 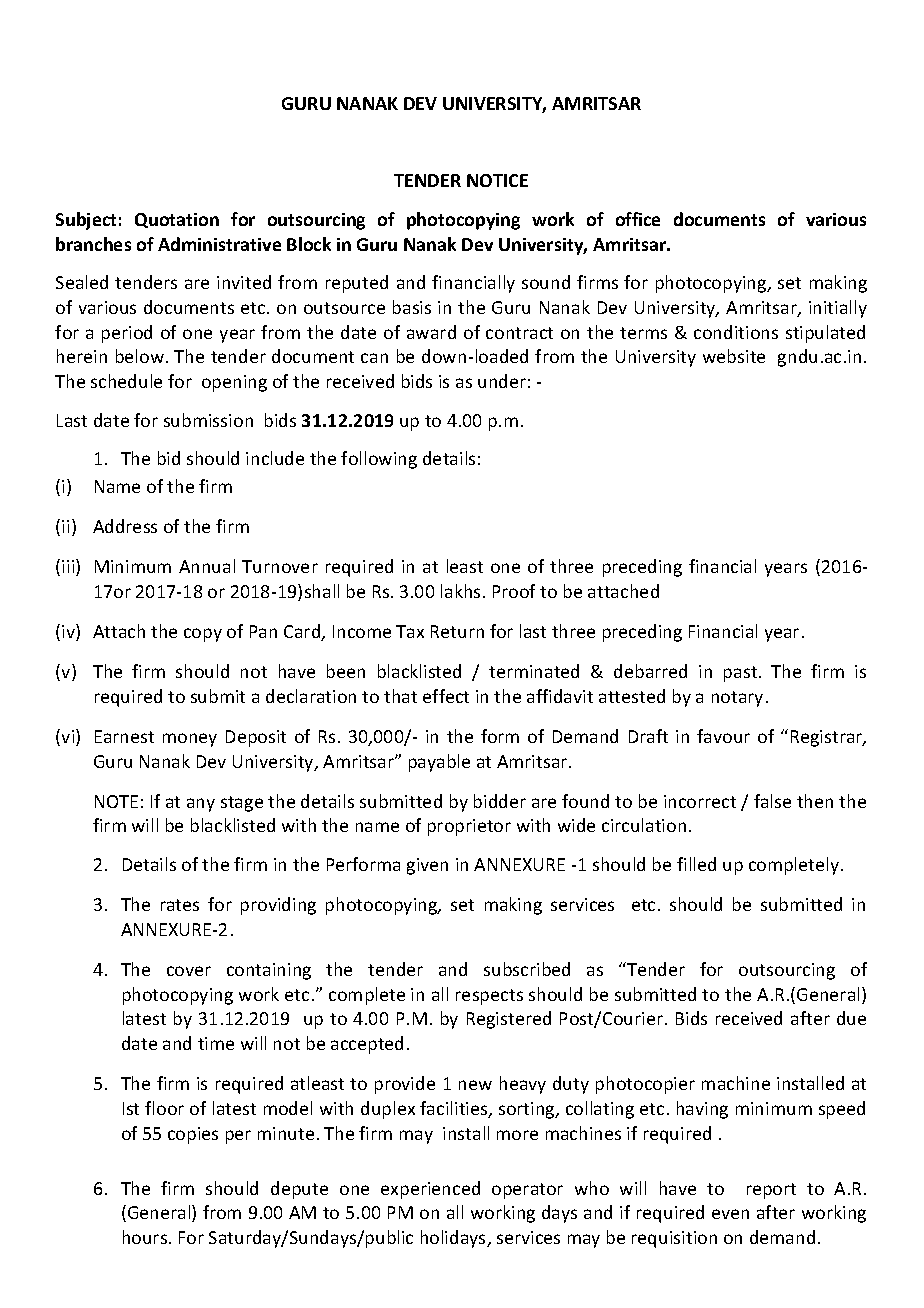 I want to click on hours, so click(x=146, y=1237).
